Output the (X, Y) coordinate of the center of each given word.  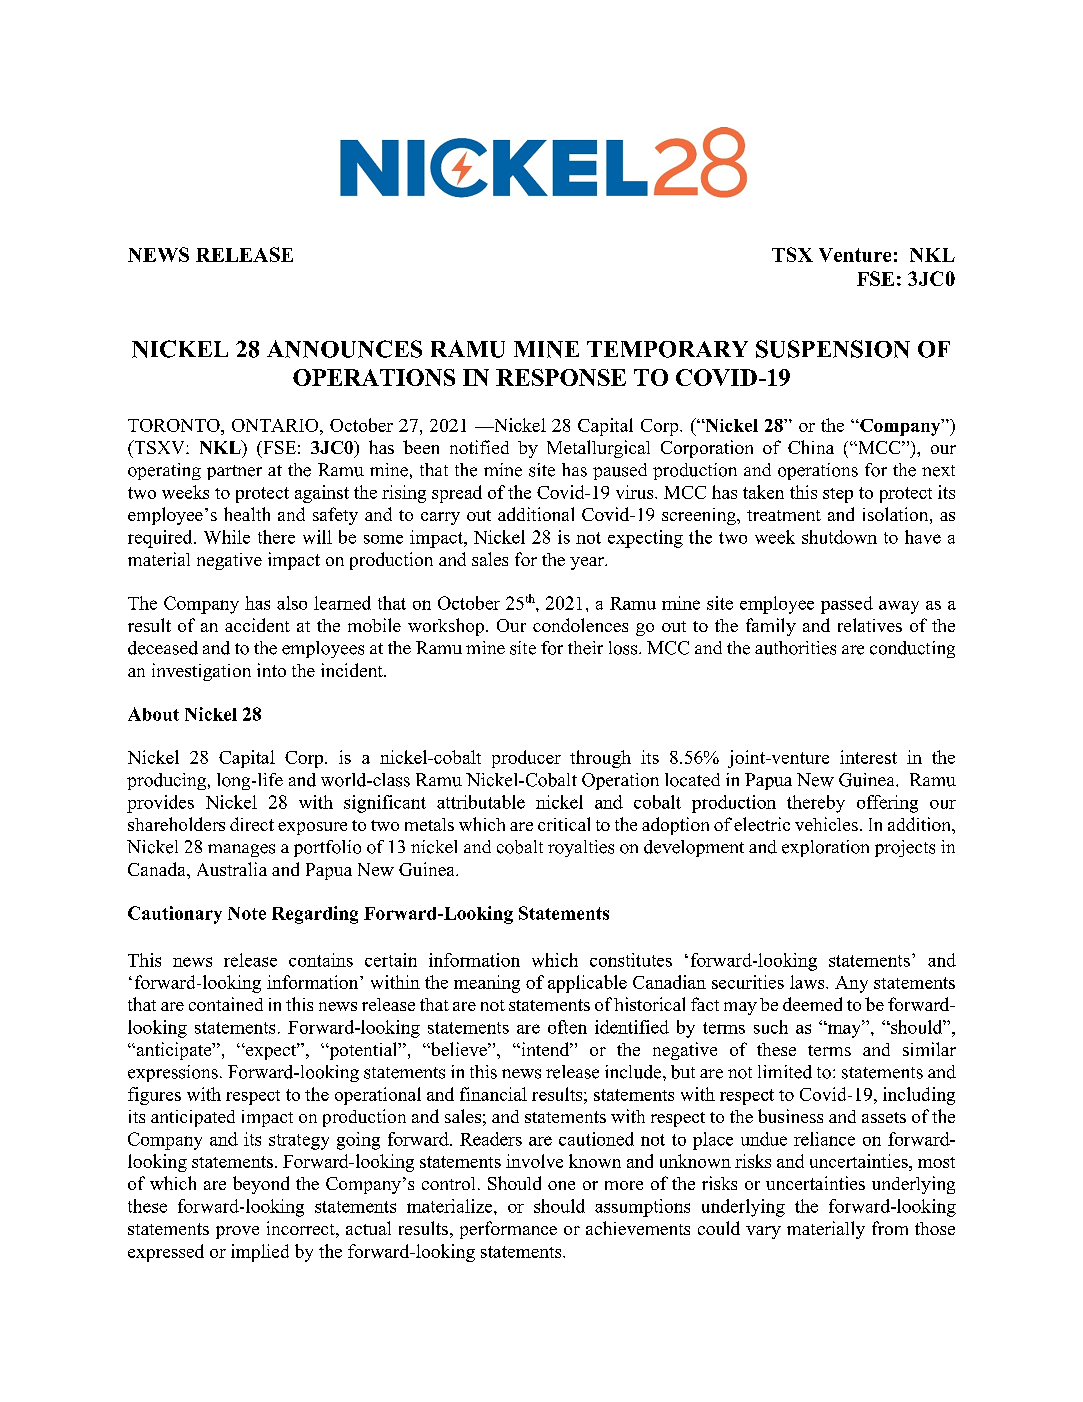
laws (808, 982)
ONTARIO (275, 425)
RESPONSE (561, 377)
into (271, 670)
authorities (795, 648)
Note (247, 913)
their (585, 648)
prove (237, 1232)
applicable (587, 984)
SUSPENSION (833, 349)
